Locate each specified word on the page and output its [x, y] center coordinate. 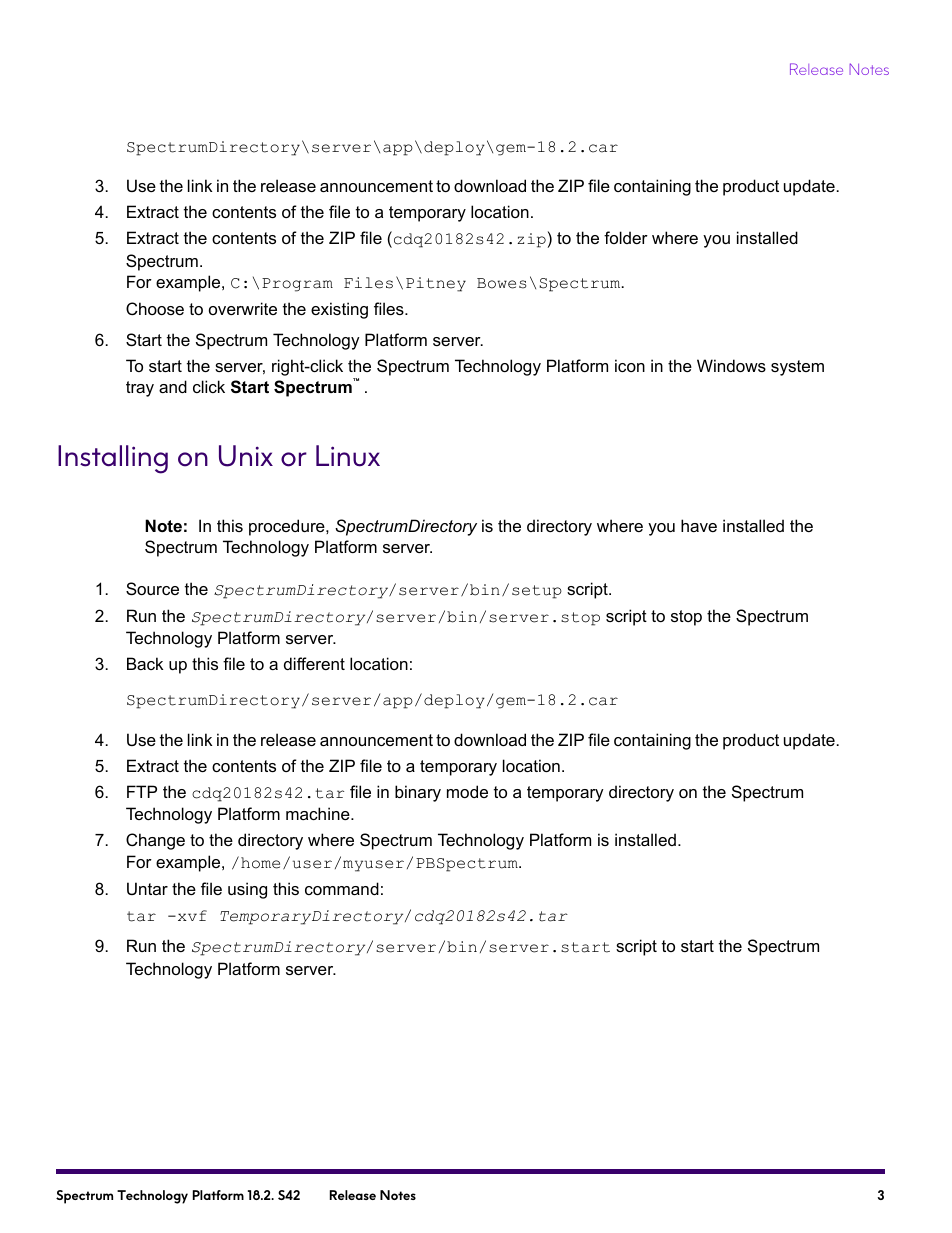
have [699, 525]
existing [339, 310]
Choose [155, 308]
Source [152, 588]
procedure [288, 527]
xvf [191, 915]
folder [626, 237]
